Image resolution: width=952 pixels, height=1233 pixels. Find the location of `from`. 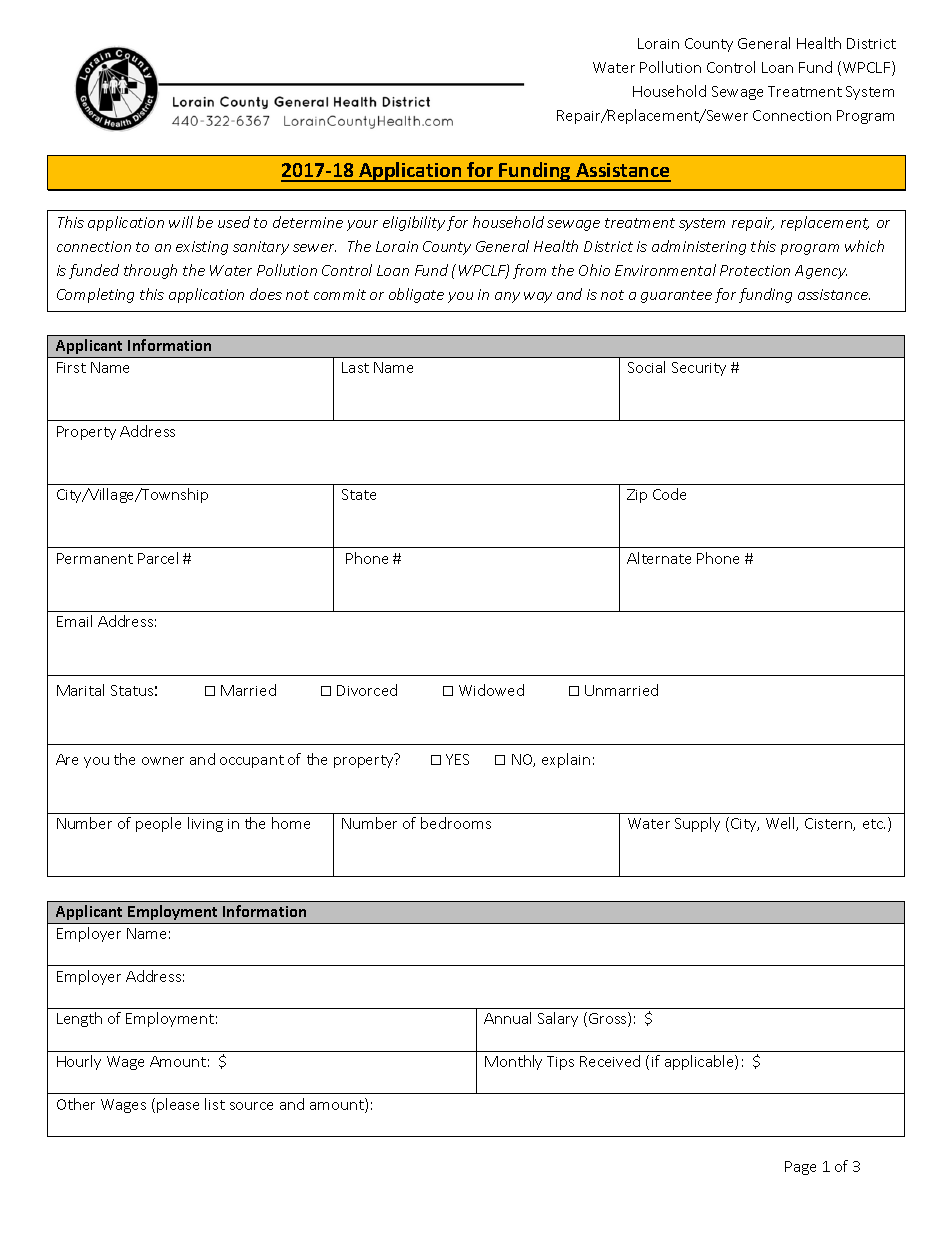

from is located at coordinates (529, 271).
